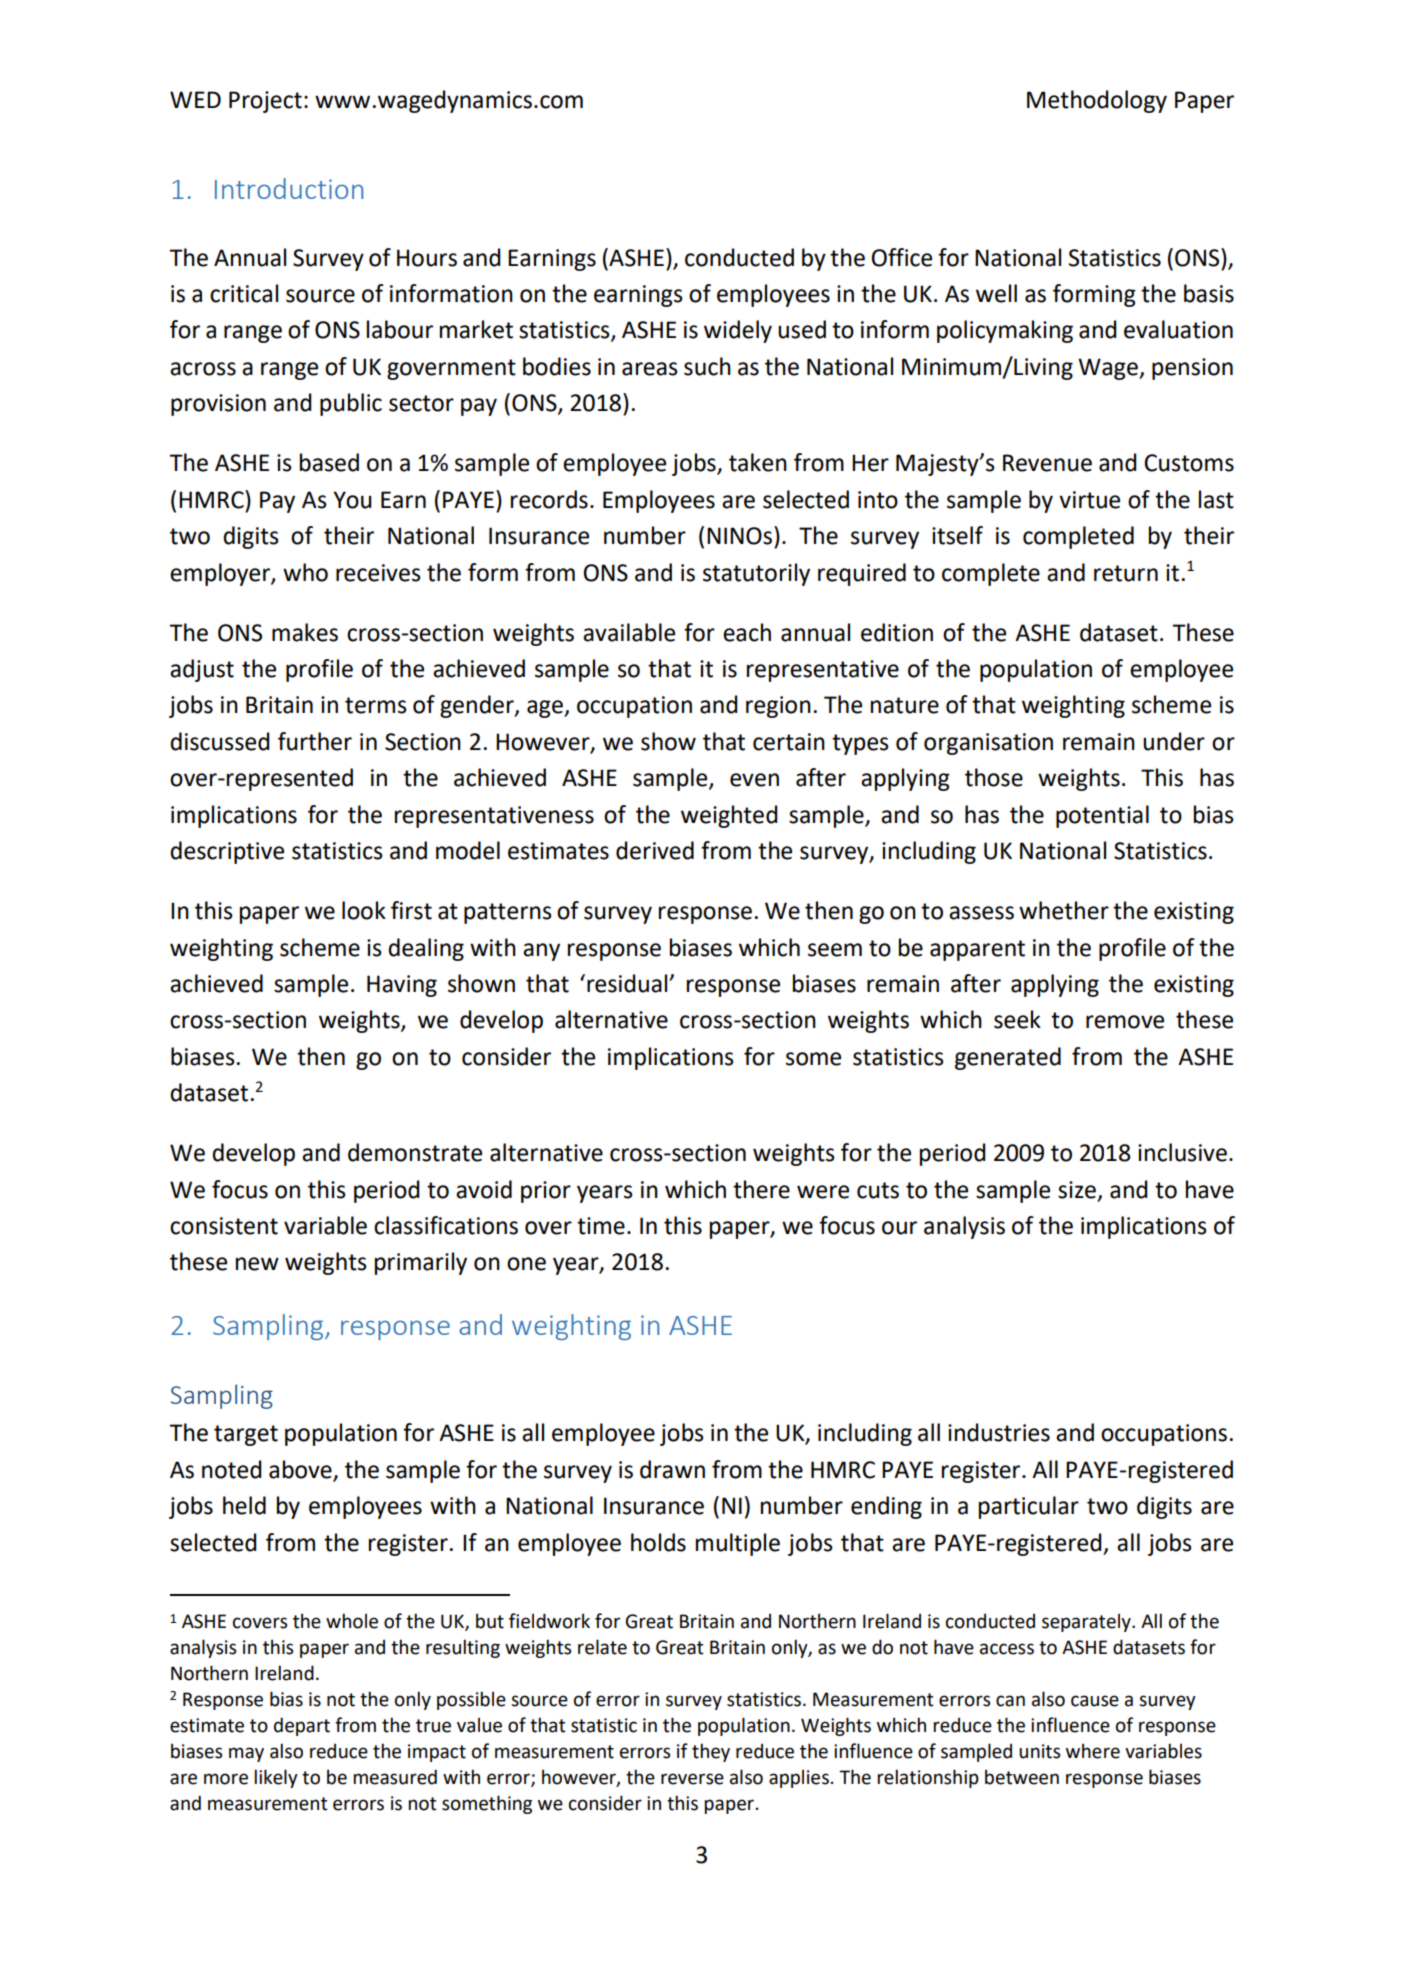 This screenshot has height=1985, width=1404. Describe the element at coordinates (761, 1189) in the screenshot. I see `there` at that location.
